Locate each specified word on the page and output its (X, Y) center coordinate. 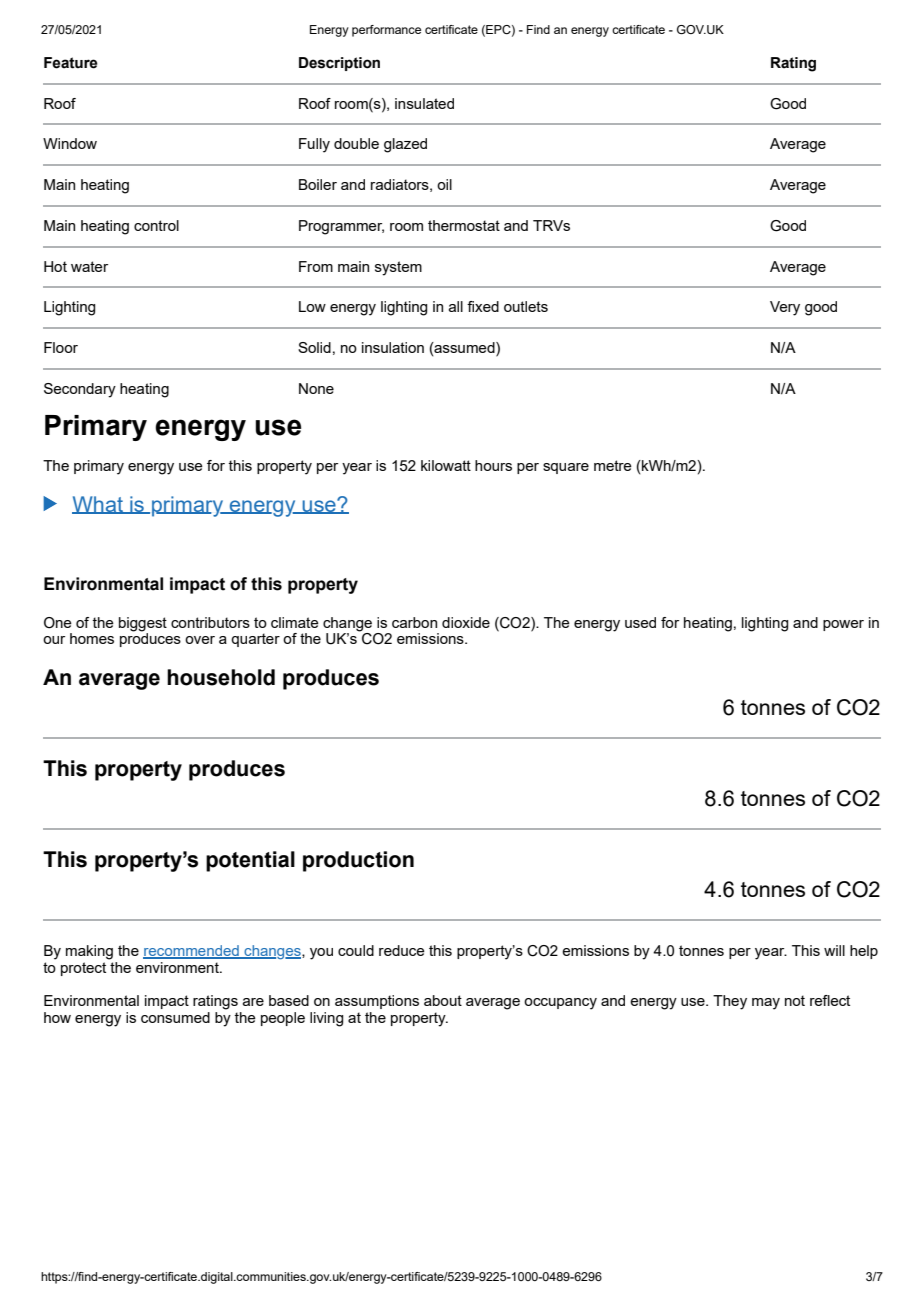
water (89, 266)
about (443, 1000)
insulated (424, 103)
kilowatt (446, 465)
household (221, 677)
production (358, 861)
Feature (71, 63)
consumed (175, 1017)
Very (785, 308)
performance (386, 31)
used (640, 622)
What (98, 505)
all (456, 306)
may (766, 1004)
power (843, 625)
